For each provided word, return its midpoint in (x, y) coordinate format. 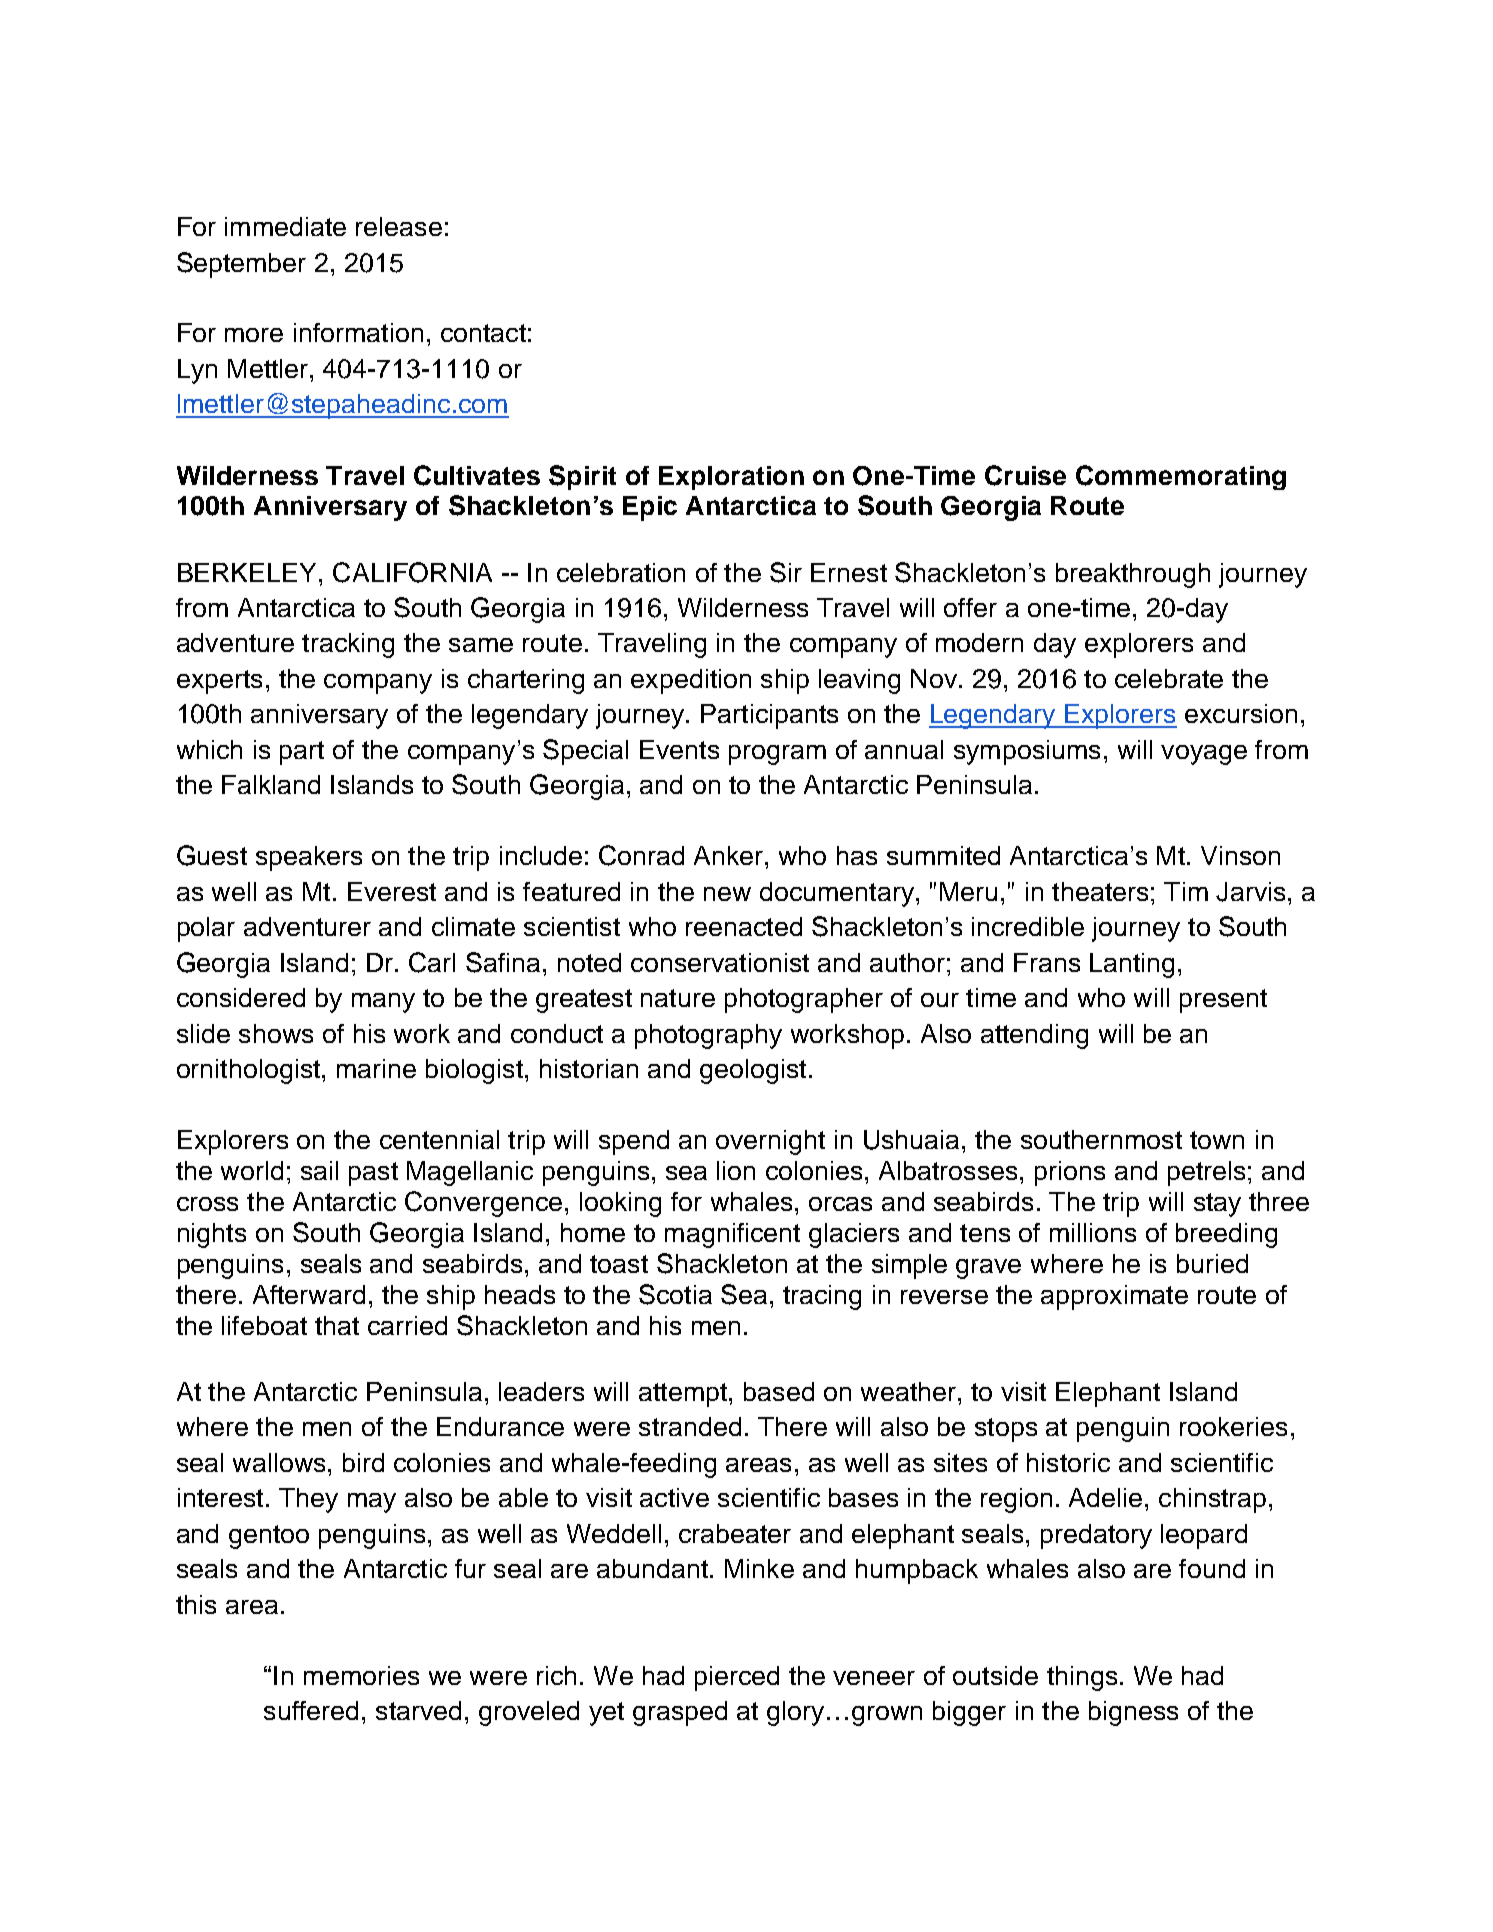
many (383, 1003)
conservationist (720, 962)
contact (483, 333)
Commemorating (1181, 477)
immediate (285, 226)
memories (361, 1675)
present (1223, 1001)
